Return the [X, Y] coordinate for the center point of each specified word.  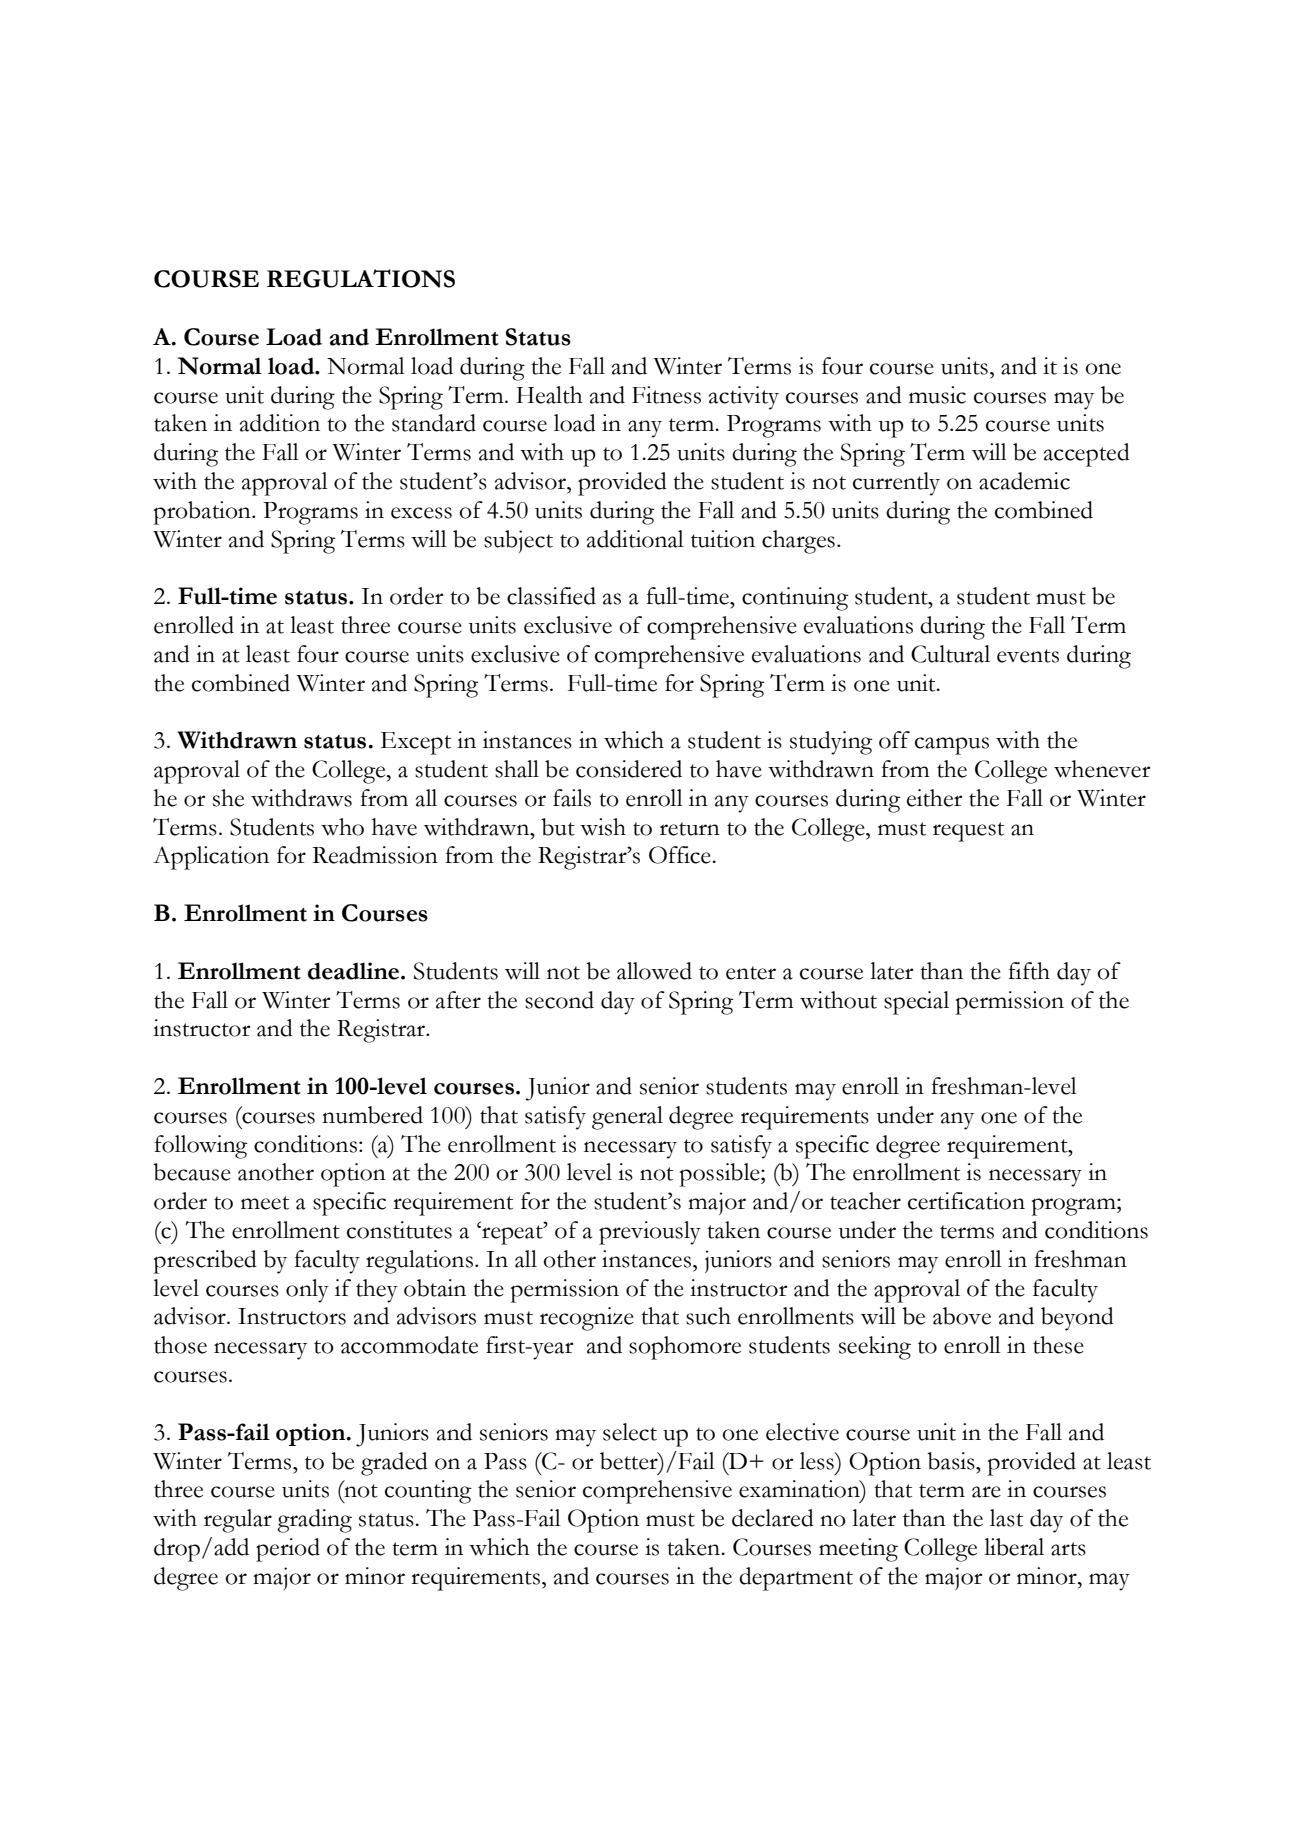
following [201, 1147]
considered [629, 769]
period [288, 1550]
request [968, 832]
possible [721, 1175]
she [228, 798]
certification [966, 1201]
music [937, 395]
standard [434, 423]
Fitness [666, 395]
